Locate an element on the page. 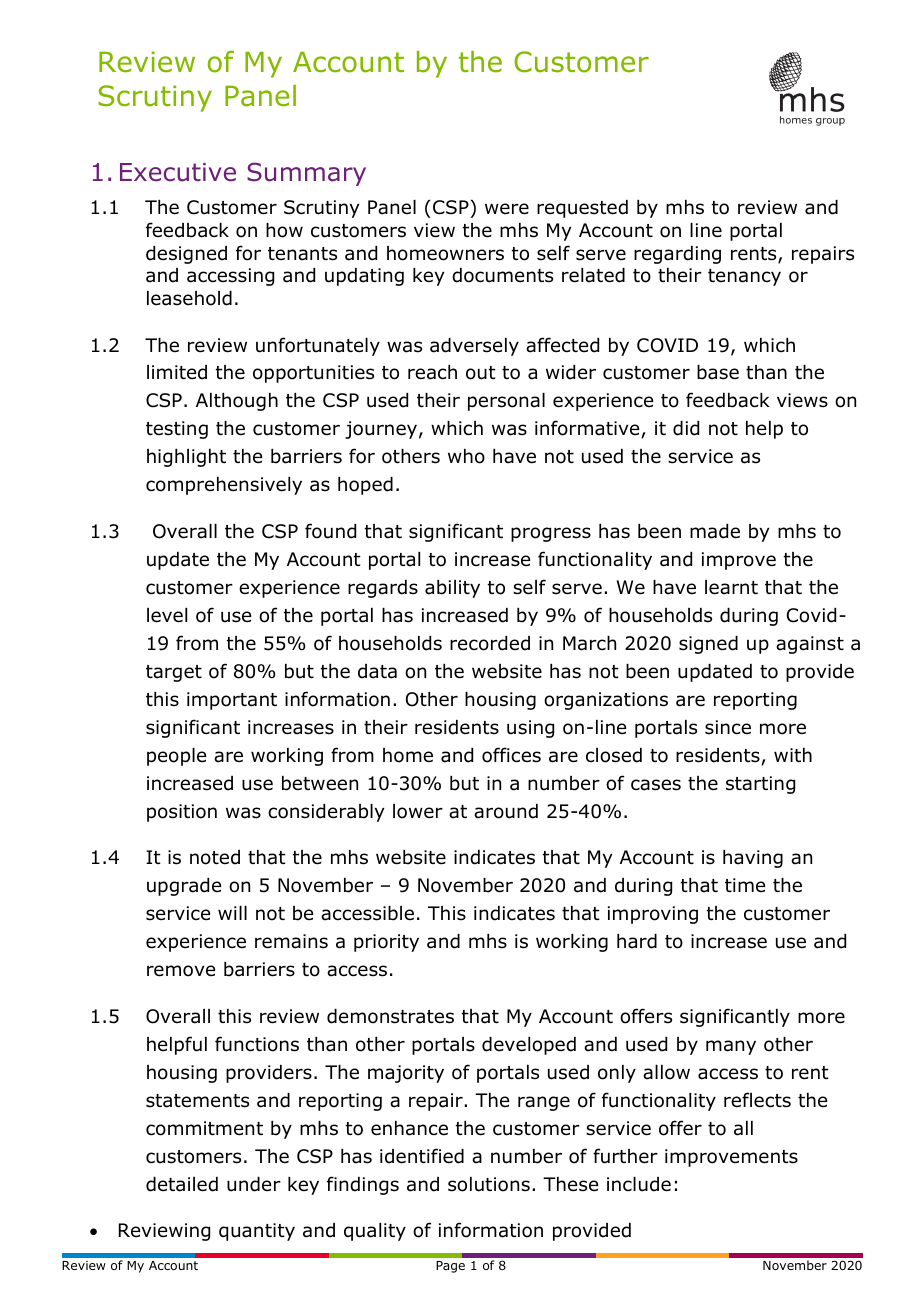  time is located at coordinates (745, 885).
